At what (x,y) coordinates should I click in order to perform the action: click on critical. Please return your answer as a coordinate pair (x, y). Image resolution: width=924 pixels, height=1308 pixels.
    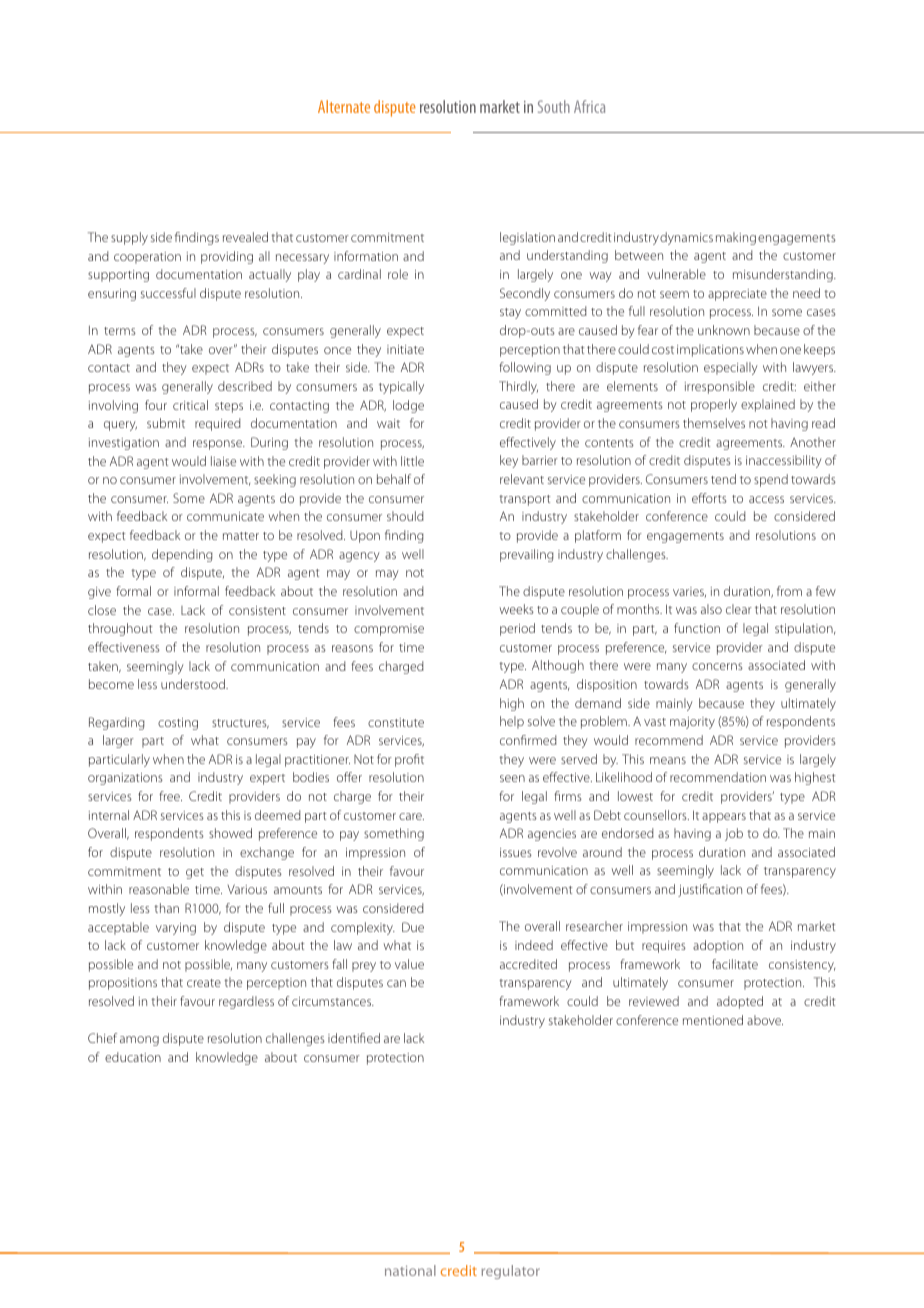
    Looking at the image, I should click on (190, 405).
